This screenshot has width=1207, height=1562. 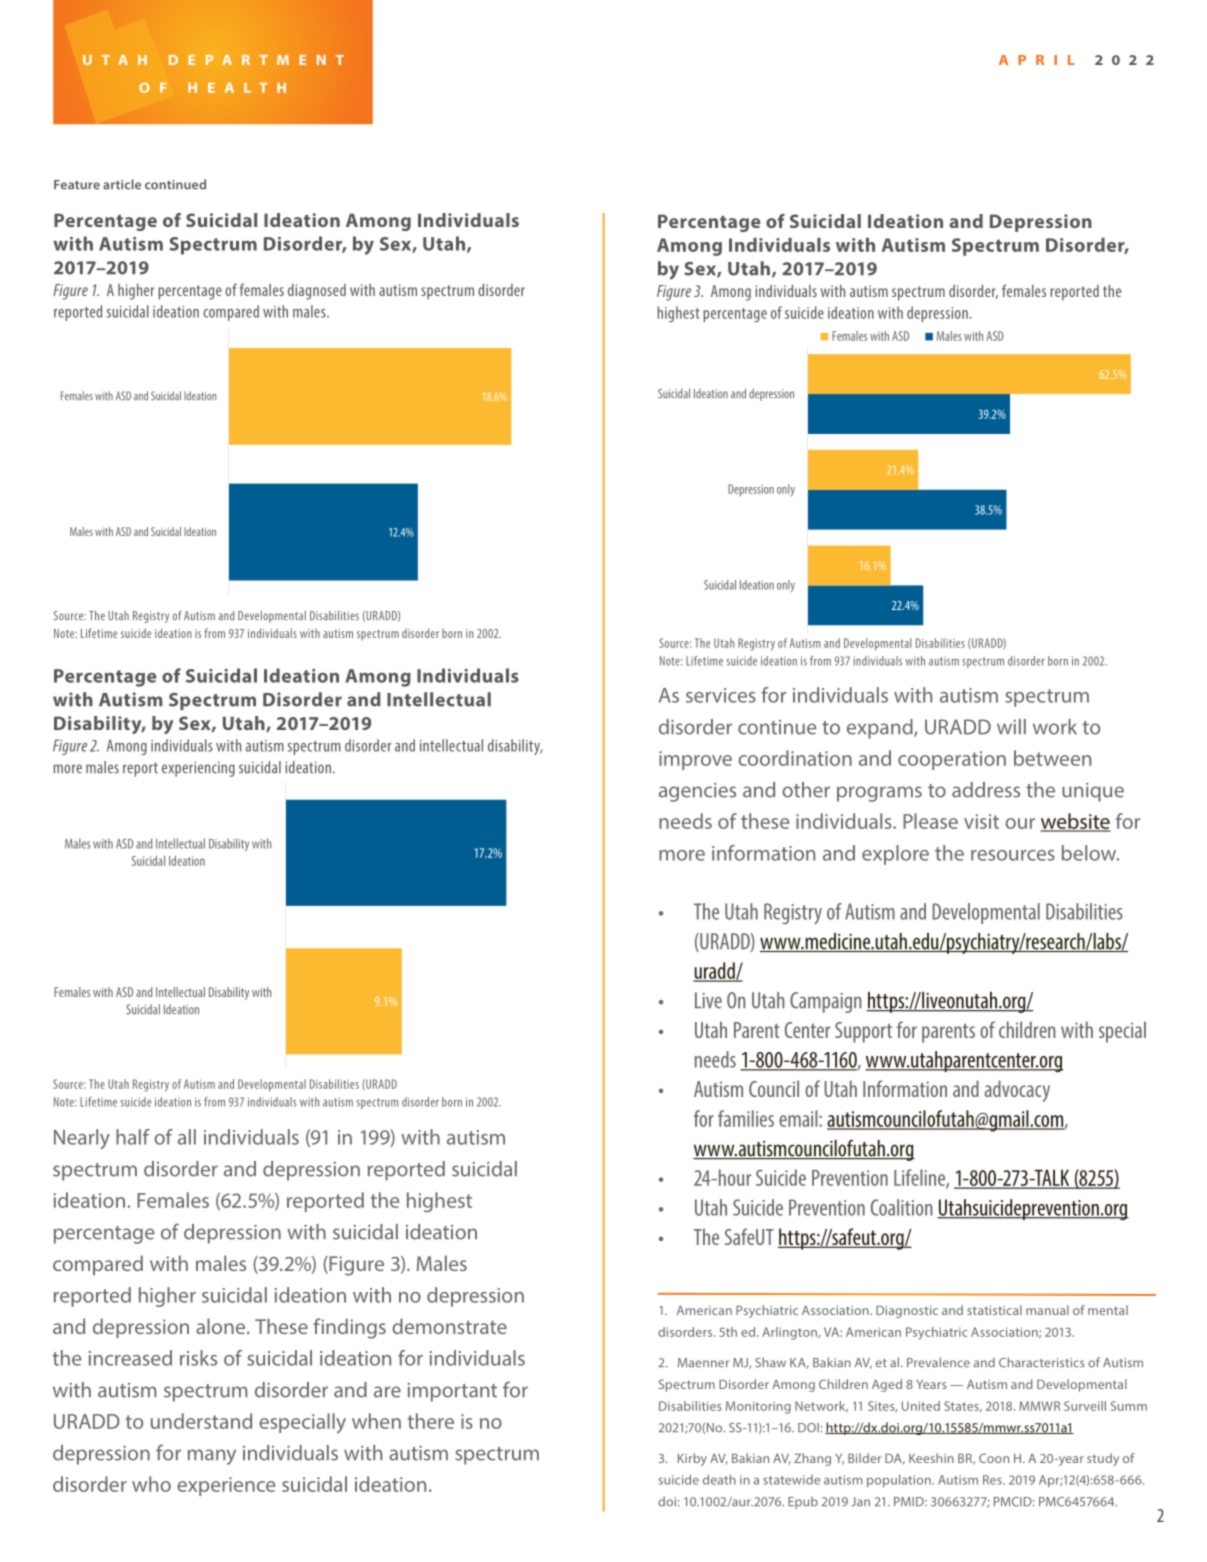 What do you see at coordinates (133, 1137) in the screenshot?
I see `half` at bounding box center [133, 1137].
